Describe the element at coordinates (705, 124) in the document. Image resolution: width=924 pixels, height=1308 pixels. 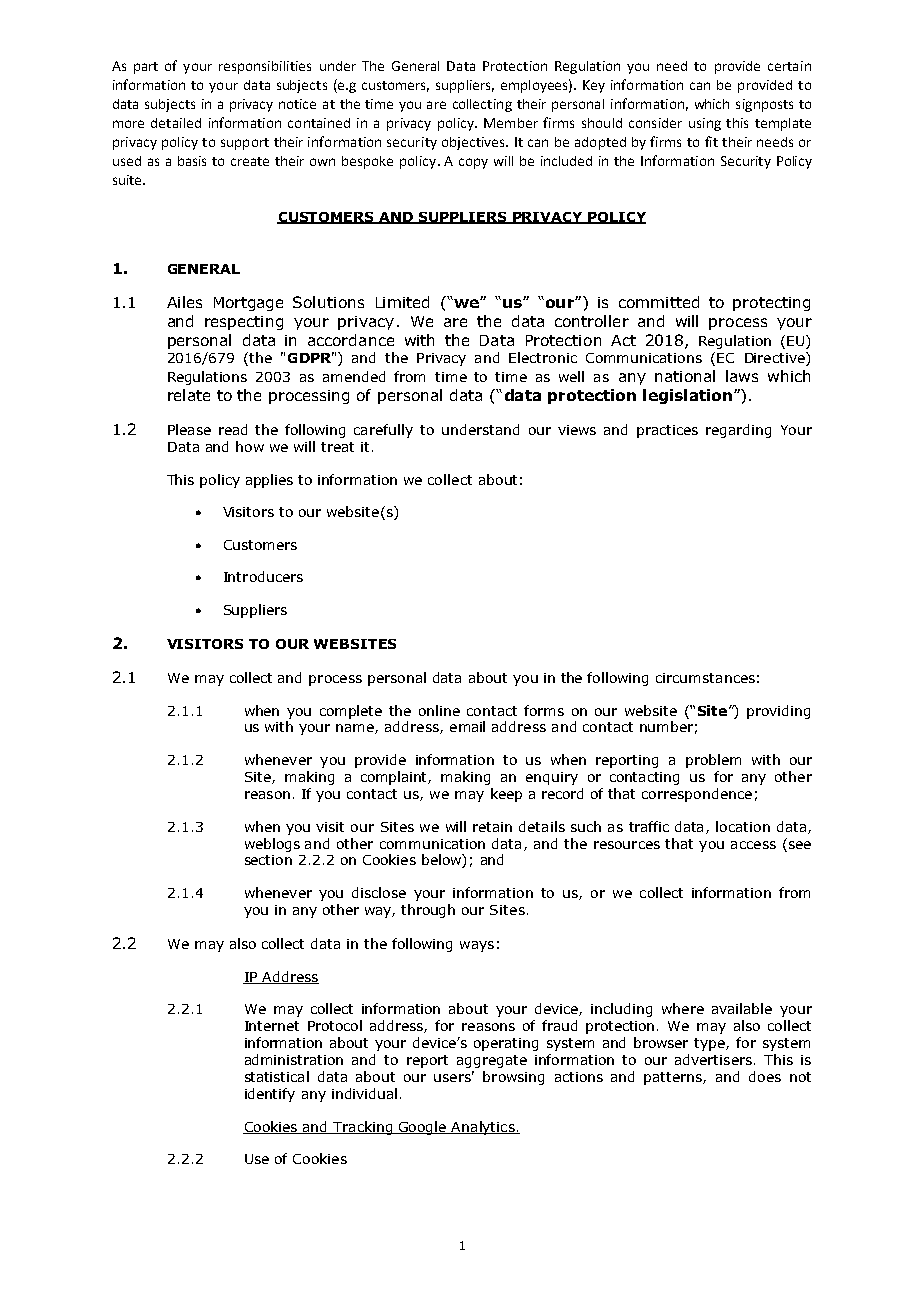
I see `using` at that location.
